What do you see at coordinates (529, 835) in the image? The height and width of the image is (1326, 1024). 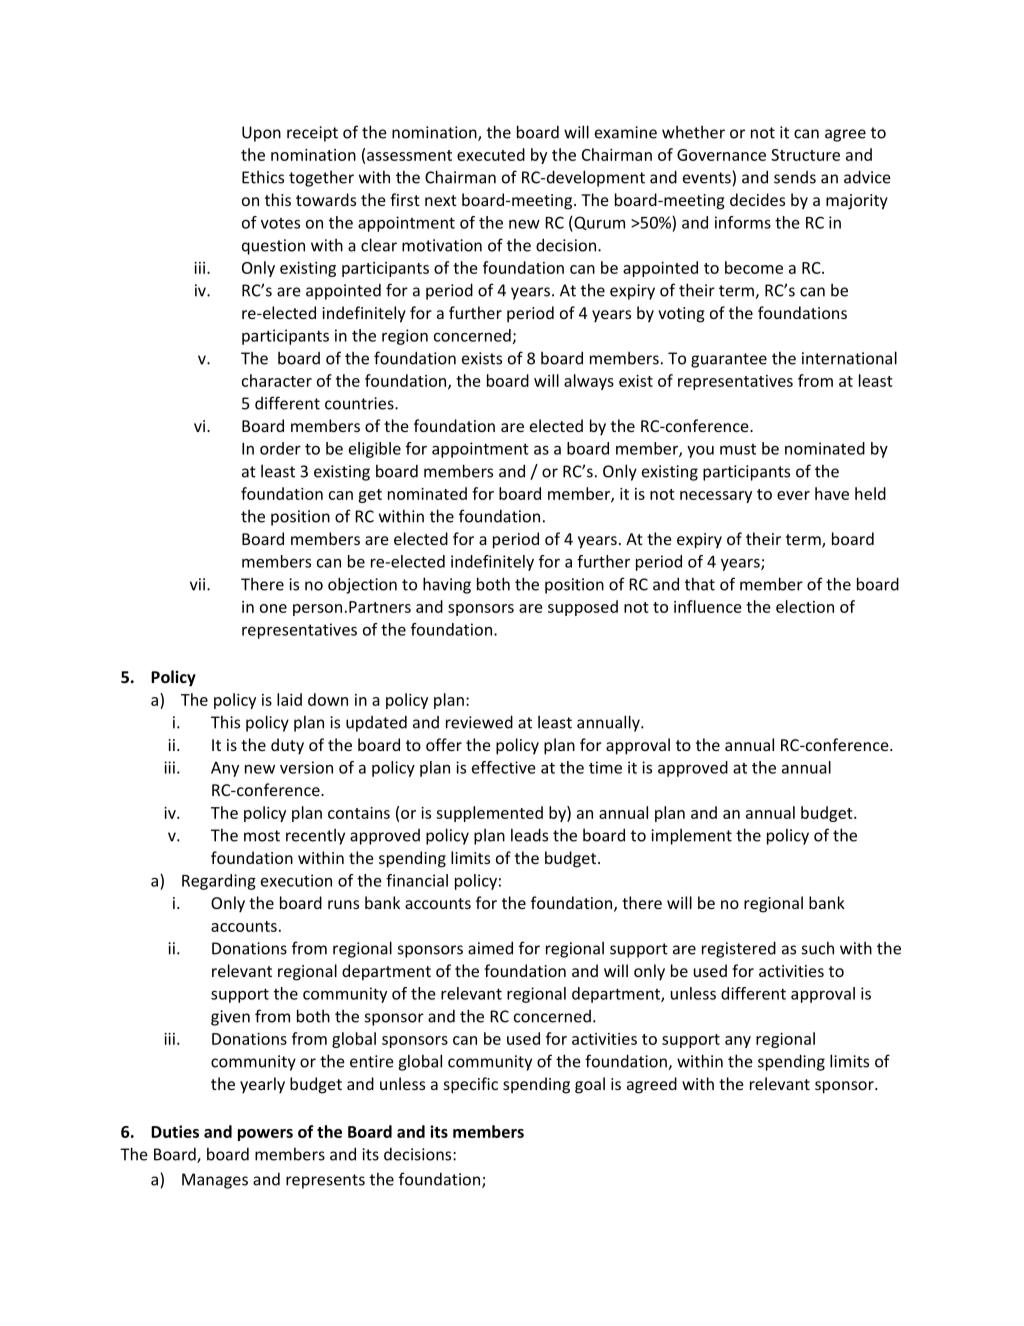 I see `leads` at bounding box center [529, 835].
